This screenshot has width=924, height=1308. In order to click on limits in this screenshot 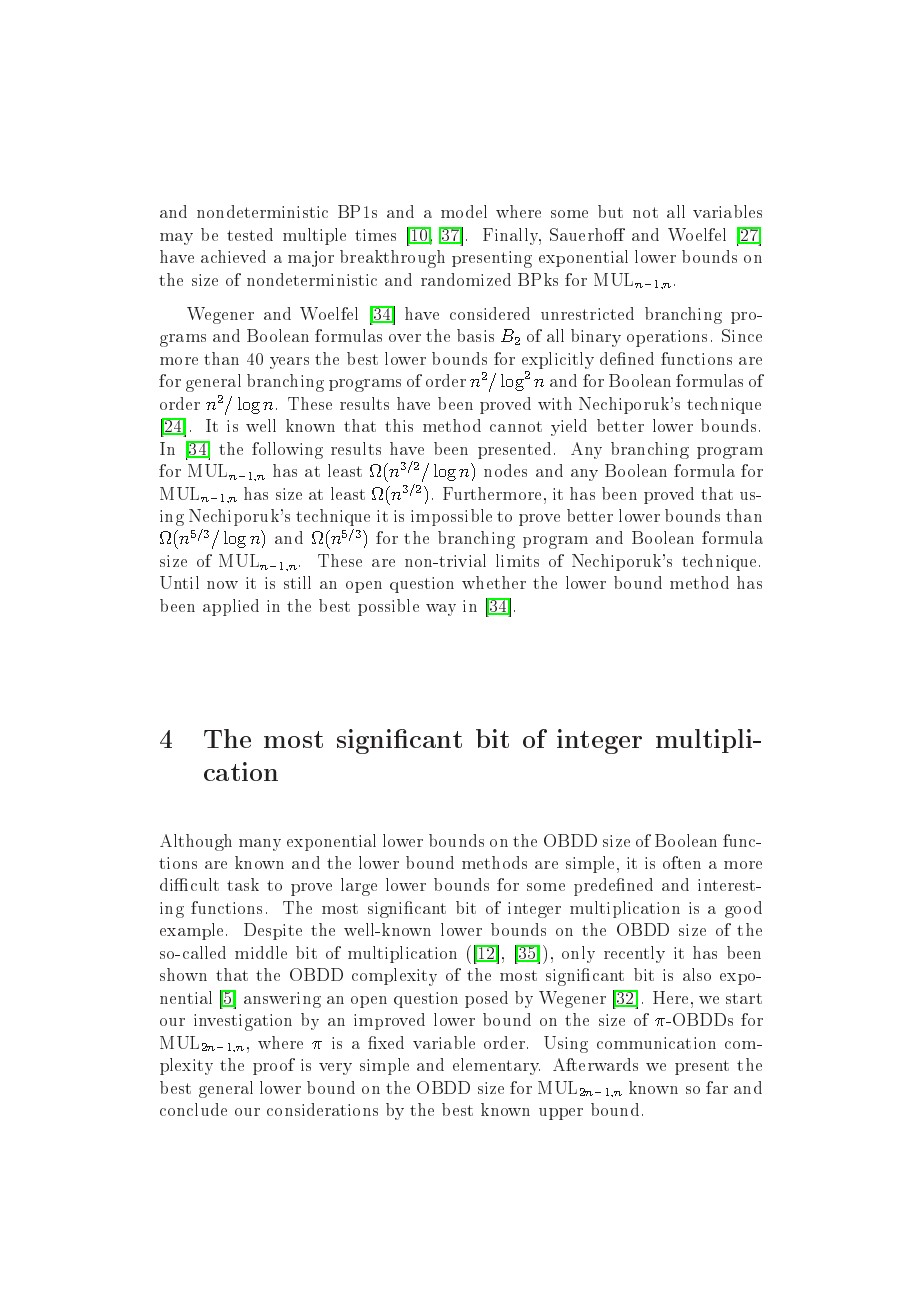, I will do `click(517, 560)`.
